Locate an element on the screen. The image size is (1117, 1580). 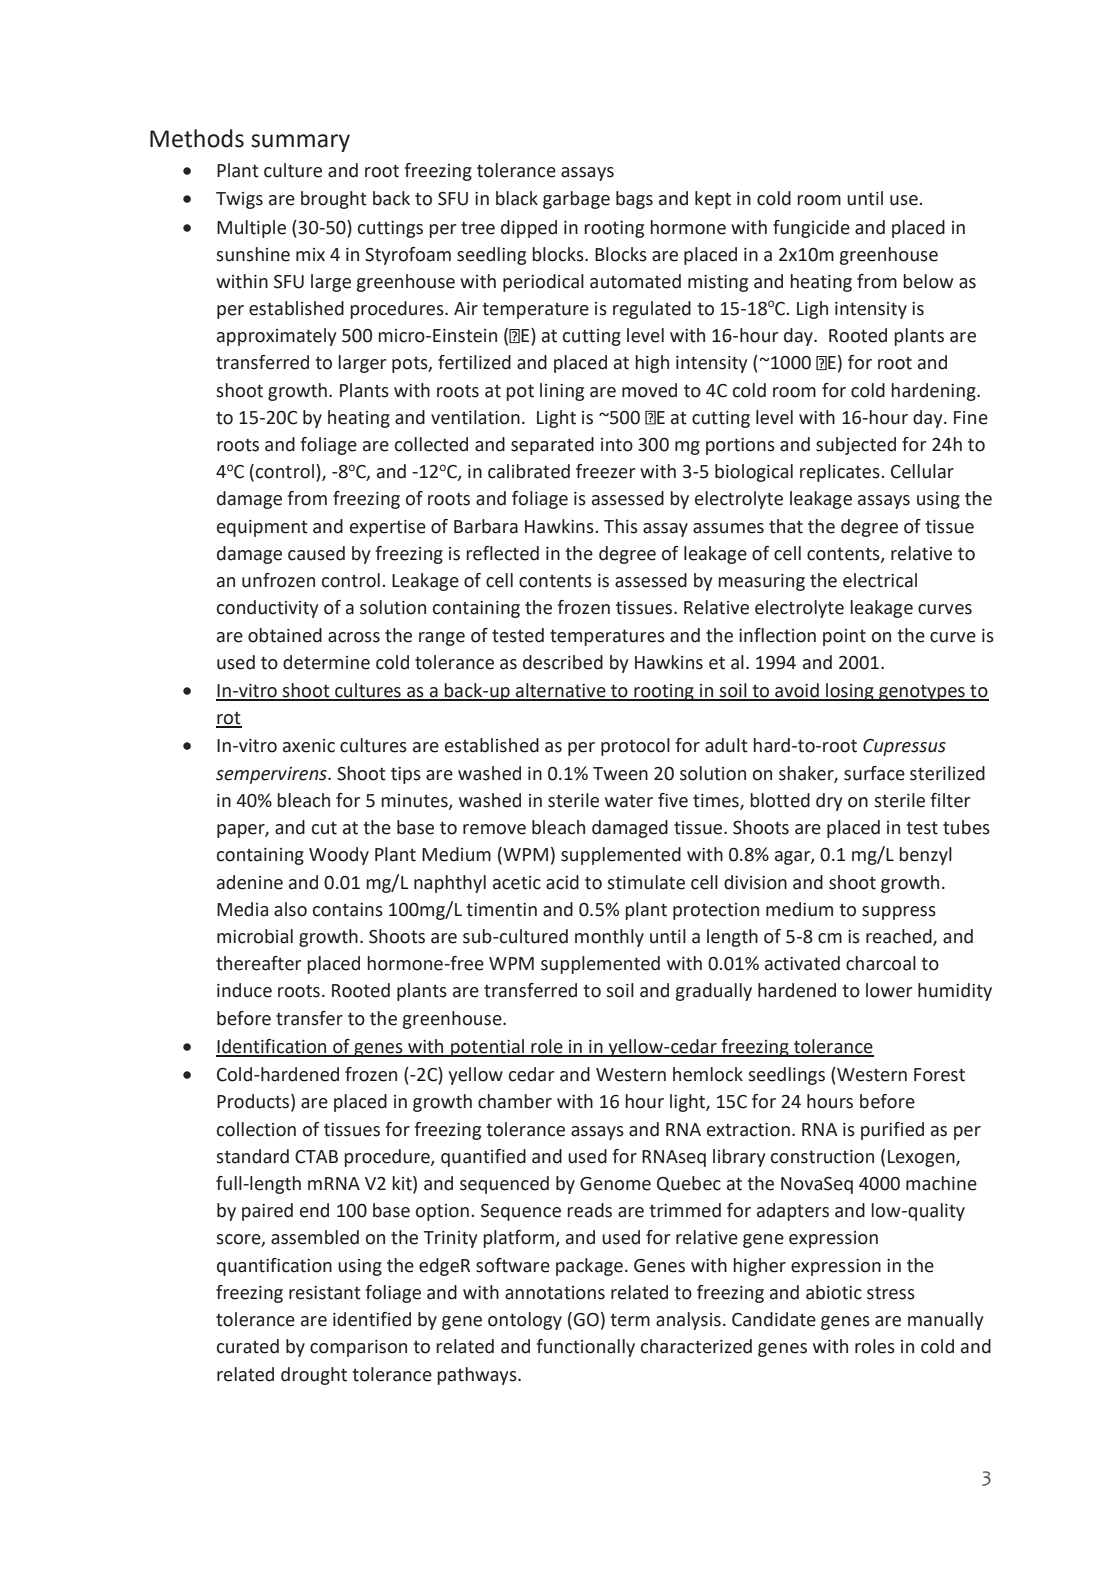
surface is located at coordinates (874, 773).
